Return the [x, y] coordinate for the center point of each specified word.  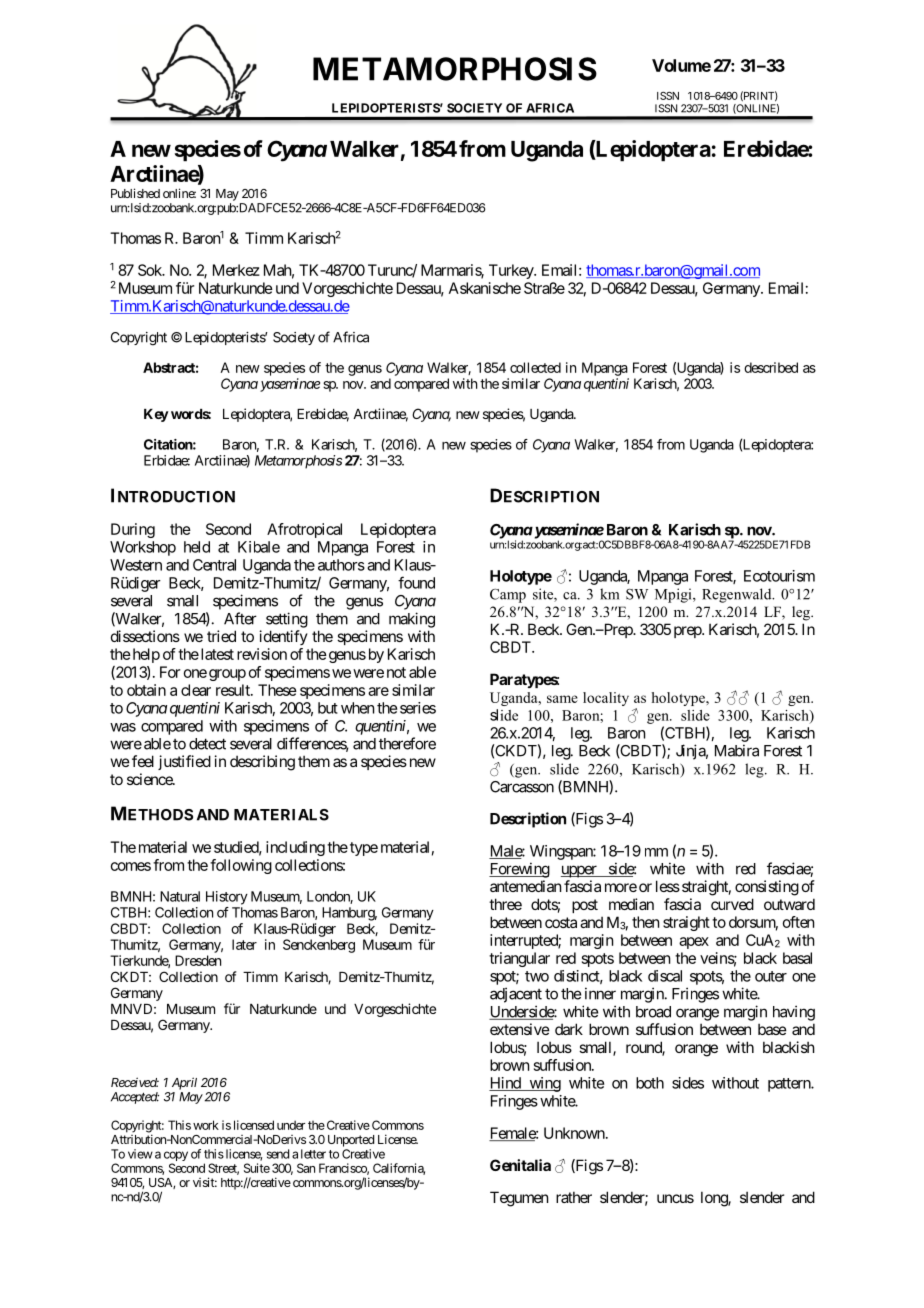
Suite [257, 1168]
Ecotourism [779, 576]
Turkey [512, 271]
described [771, 367]
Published [135, 193]
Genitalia [520, 1165]
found [416, 582]
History [227, 898]
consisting [767, 888]
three [505, 904]
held [197, 547]
